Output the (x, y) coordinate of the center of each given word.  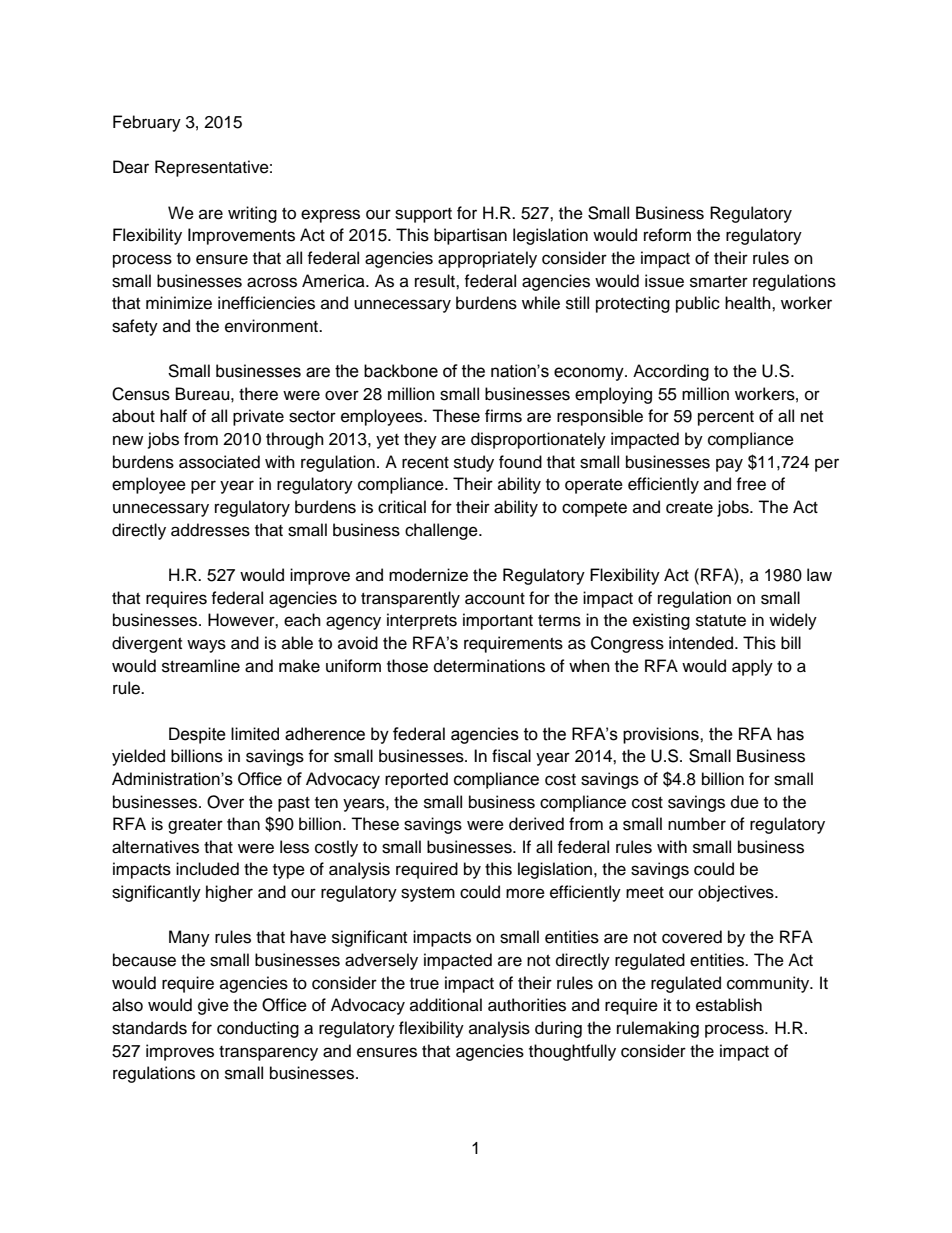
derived (536, 824)
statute (721, 621)
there (258, 394)
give (213, 1006)
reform (667, 235)
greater (195, 826)
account (495, 599)
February (147, 123)
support (423, 215)
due (745, 802)
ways (206, 646)
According (671, 372)
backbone (401, 371)
